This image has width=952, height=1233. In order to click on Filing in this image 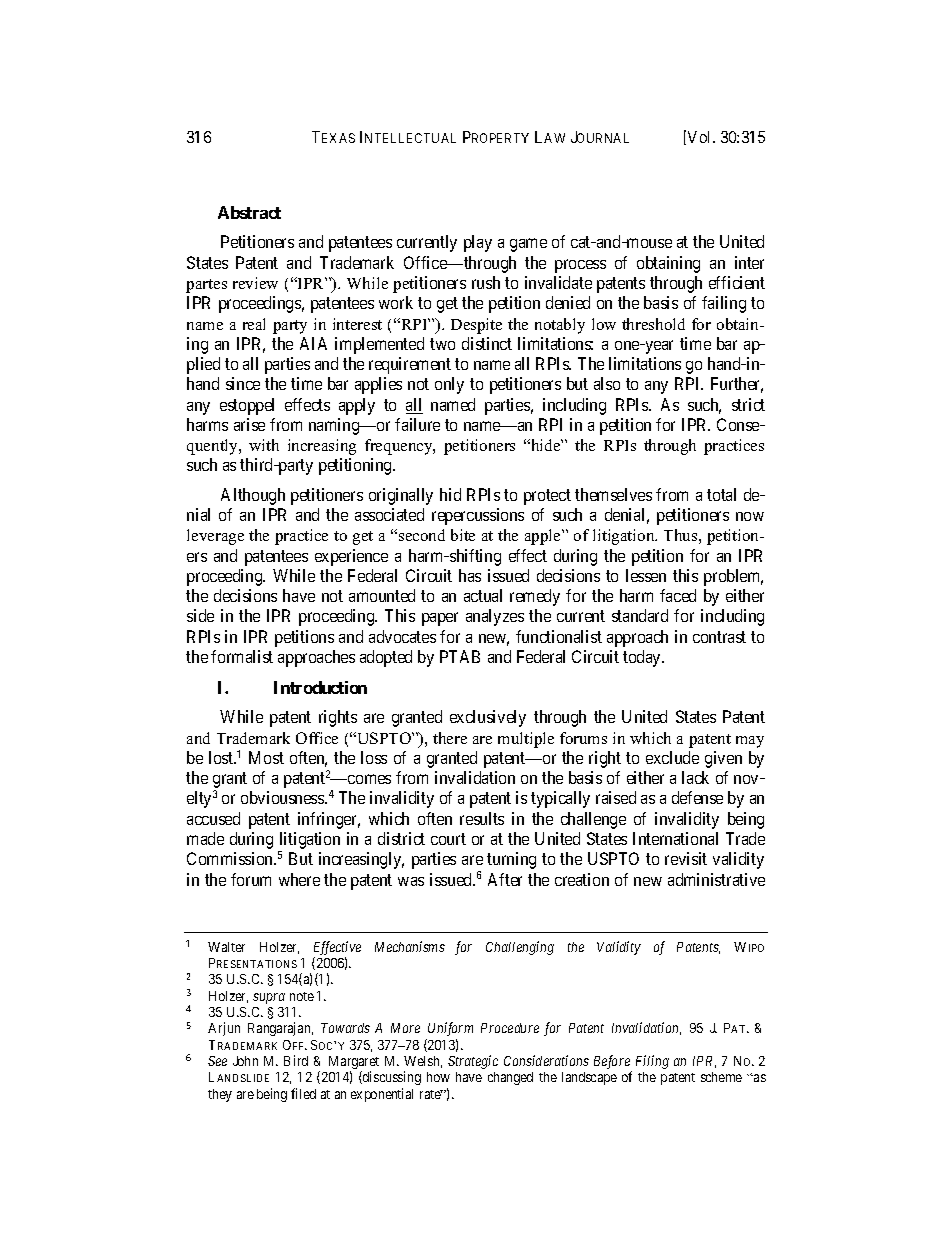, I will do `click(652, 1062)`.
